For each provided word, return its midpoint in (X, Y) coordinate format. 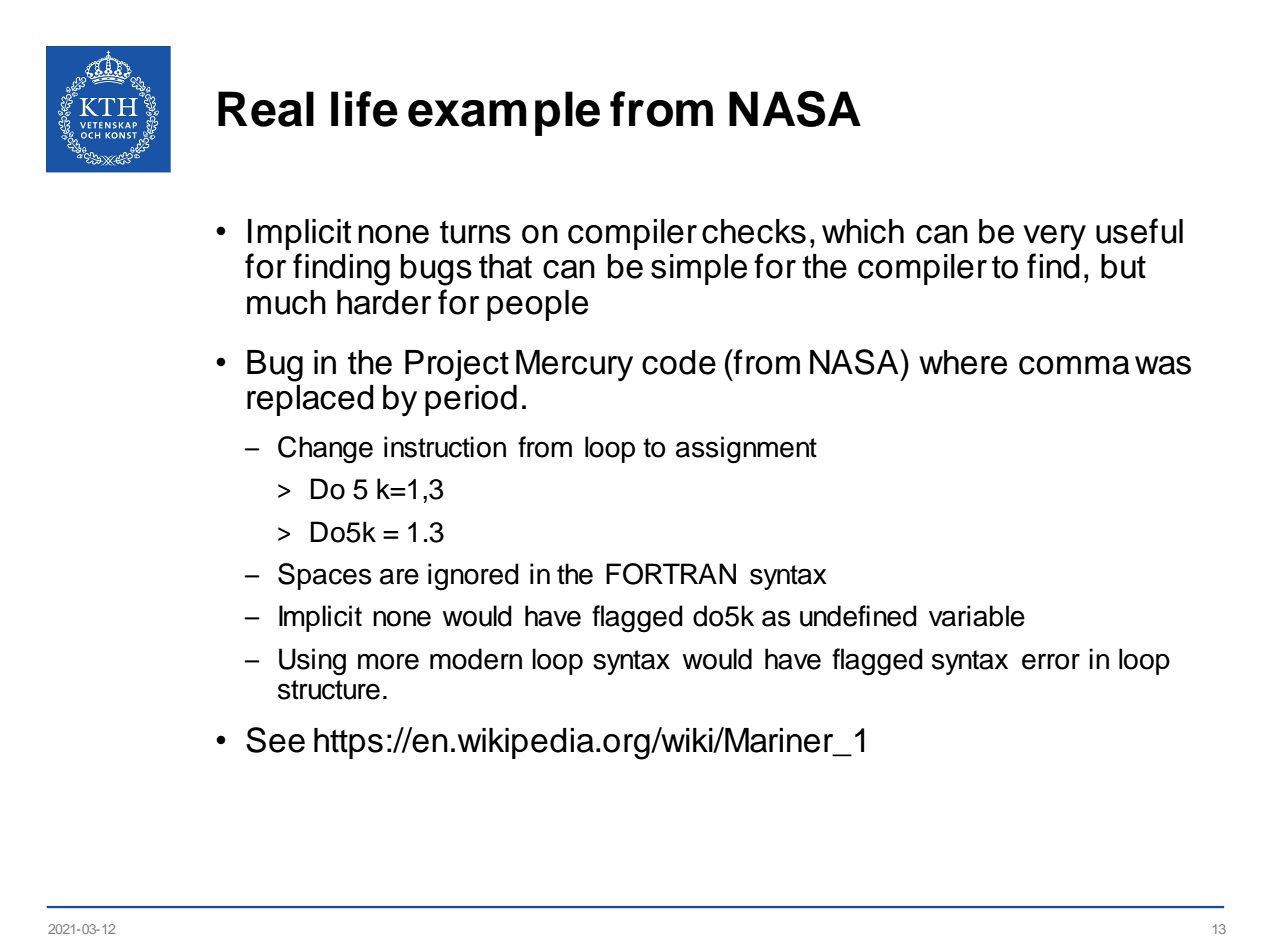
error (1051, 662)
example (504, 113)
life (364, 109)
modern (476, 659)
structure (329, 690)
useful (1139, 231)
